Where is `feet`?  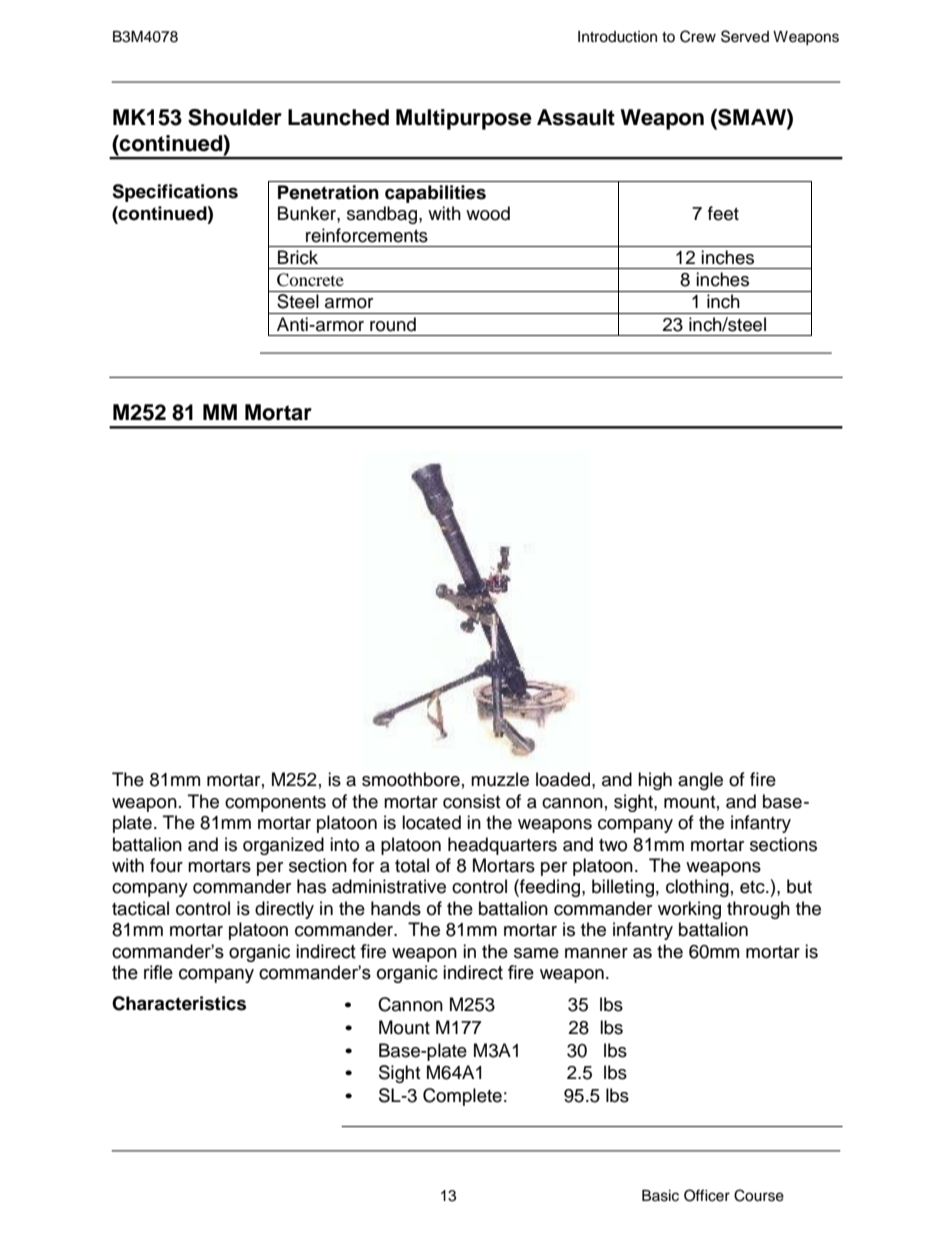 feet is located at coordinates (723, 213).
